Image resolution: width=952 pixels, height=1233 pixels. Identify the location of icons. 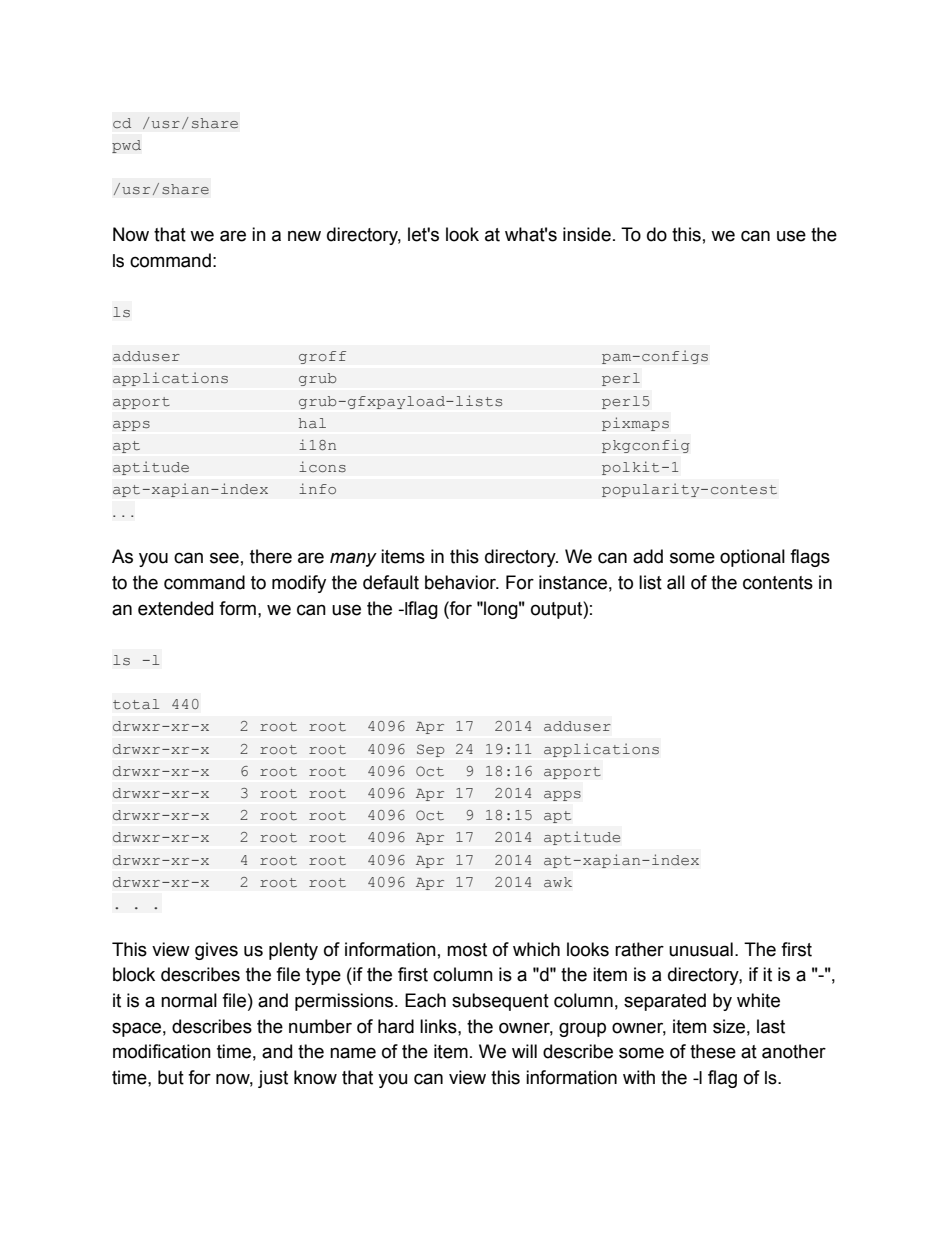
(322, 466).
